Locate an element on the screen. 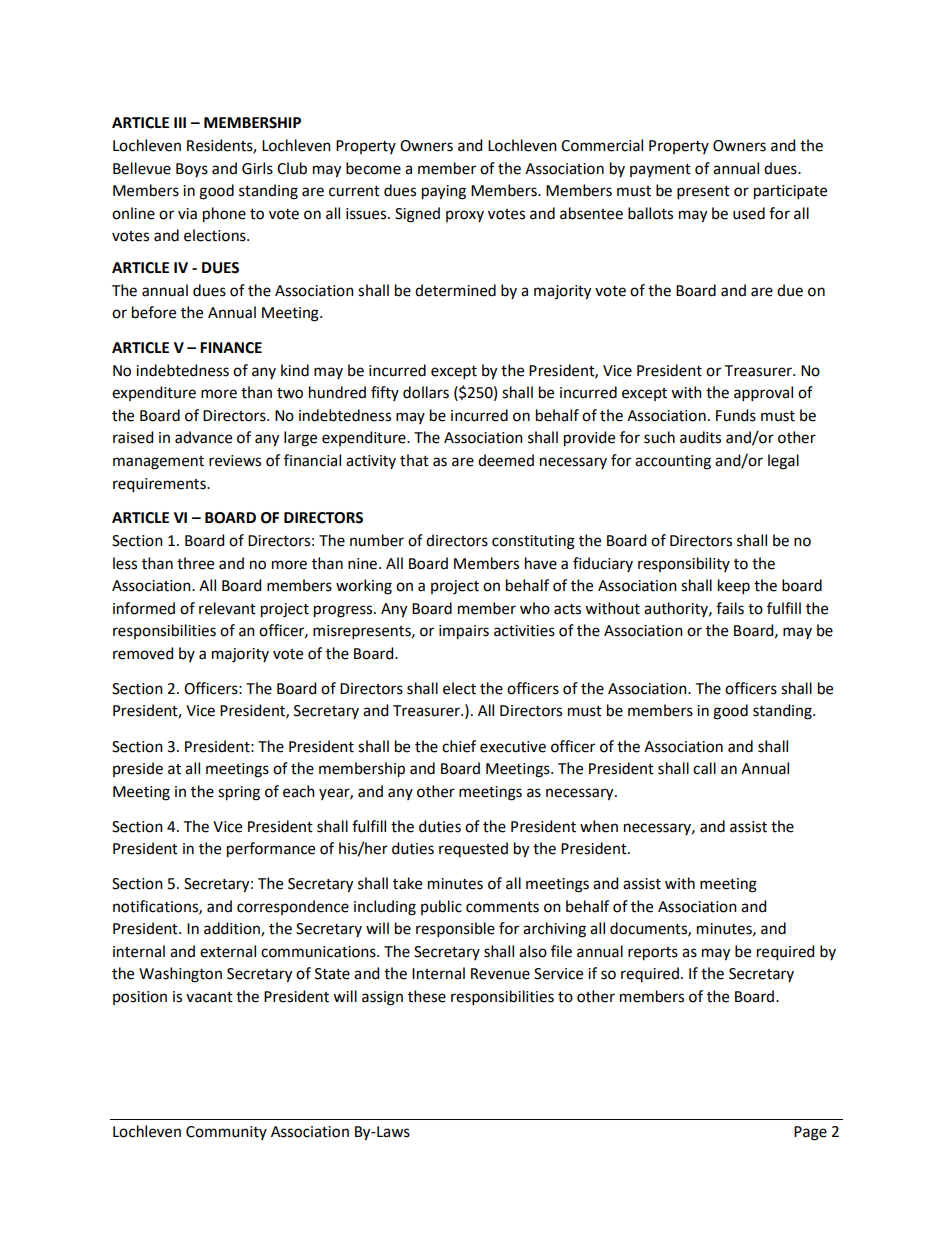 This screenshot has height=1233, width=952. Community is located at coordinates (226, 1133).
